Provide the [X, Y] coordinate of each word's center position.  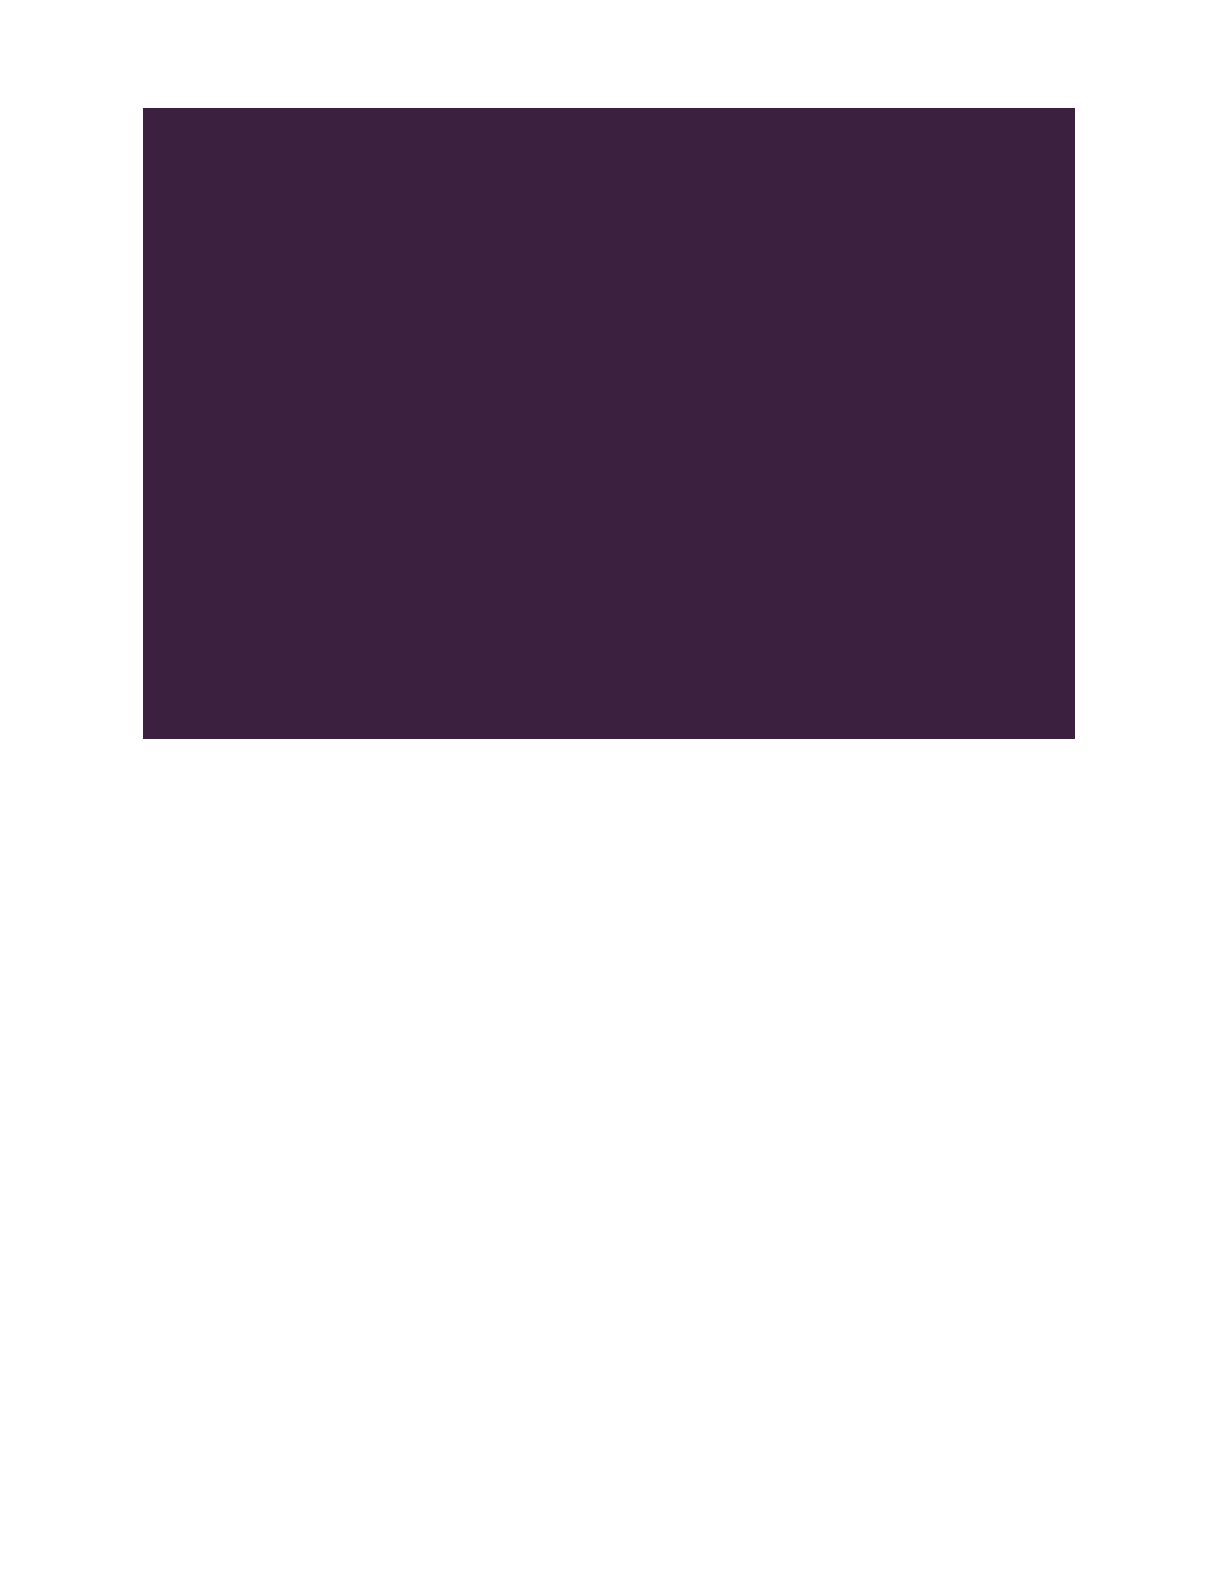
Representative [496, 659]
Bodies [329, 178]
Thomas [526, 553]
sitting [634, 180]
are [805, 357]
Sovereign [392, 456]
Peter [549, 422]
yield [826, 215]
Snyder [647, 625]
